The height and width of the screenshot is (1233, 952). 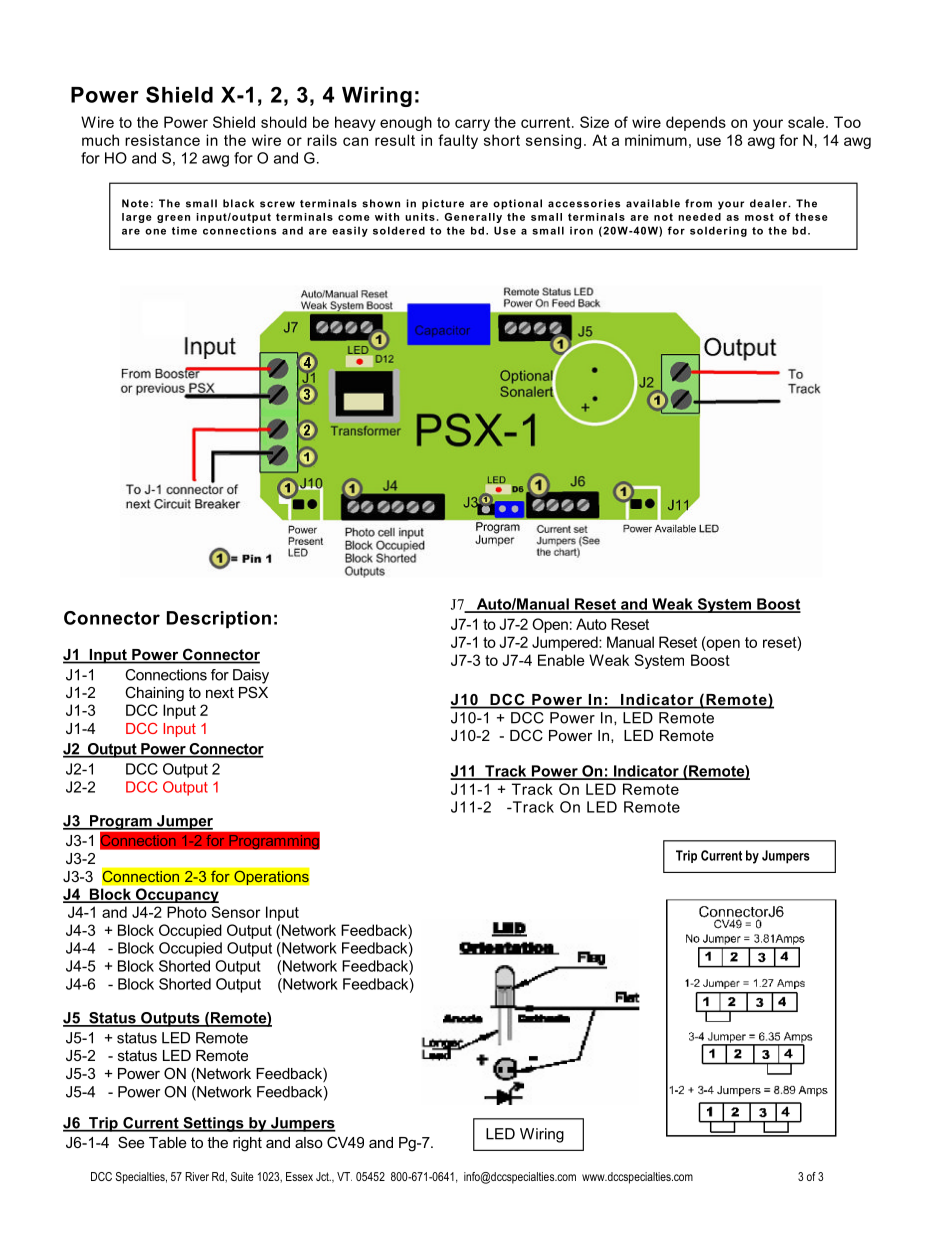 What do you see at coordinates (458, 141) in the screenshot?
I see `faulty` at bounding box center [458, 141].
